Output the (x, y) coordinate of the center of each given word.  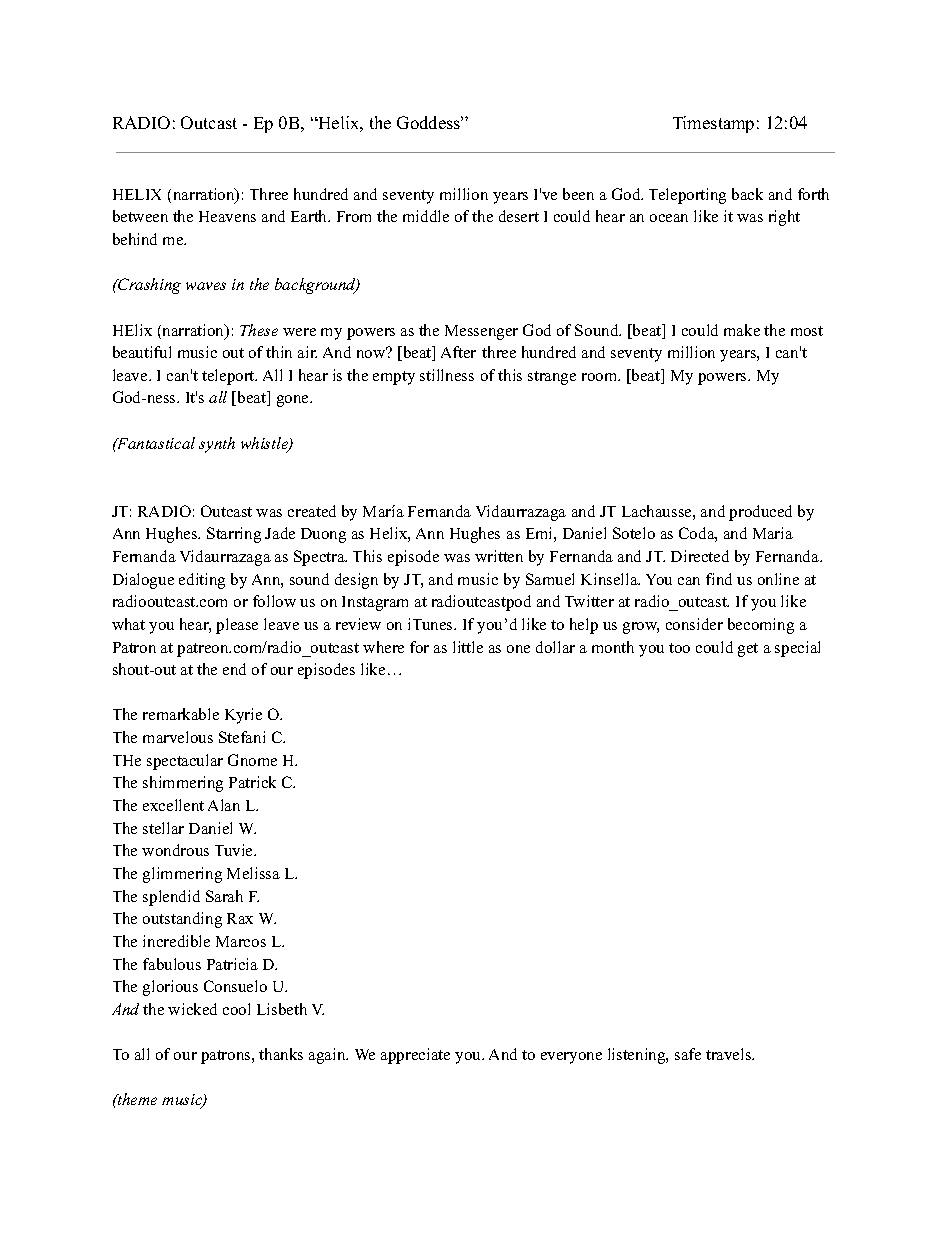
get (748, 650)
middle (426, 216)
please (237, 626)
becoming (761, 626)
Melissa (253, 873)
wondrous (175, 850)
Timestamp (713, 124)
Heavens (227, 216)
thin (279, 352)
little (468, 647)
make (742, 330)
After (458, 352)
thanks (281, 1054)
